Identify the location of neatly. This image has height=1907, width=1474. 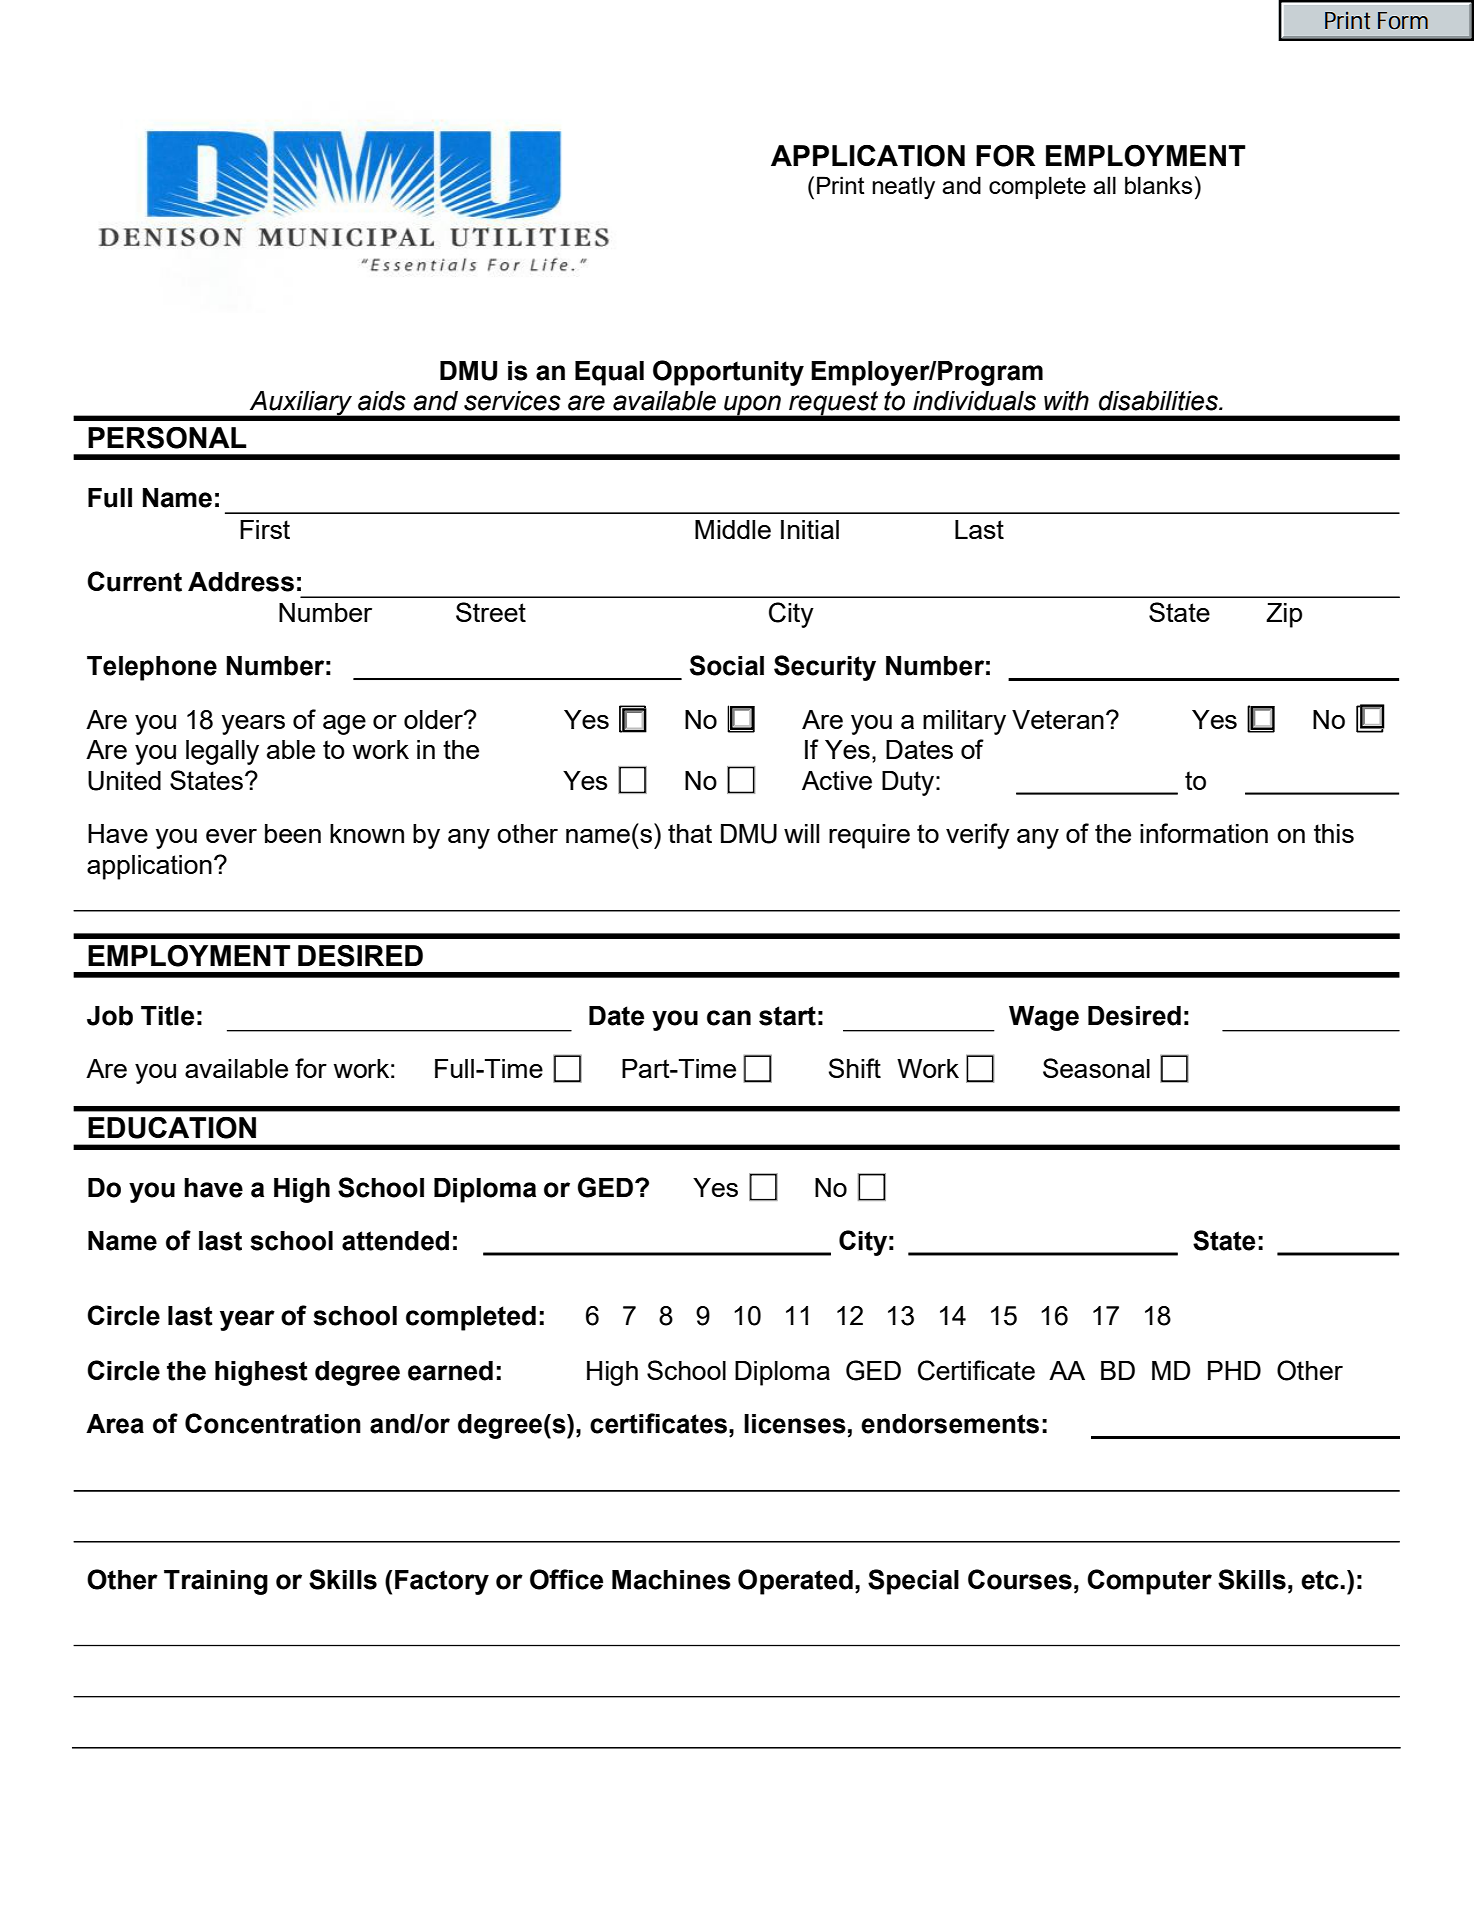
(903, 188).
